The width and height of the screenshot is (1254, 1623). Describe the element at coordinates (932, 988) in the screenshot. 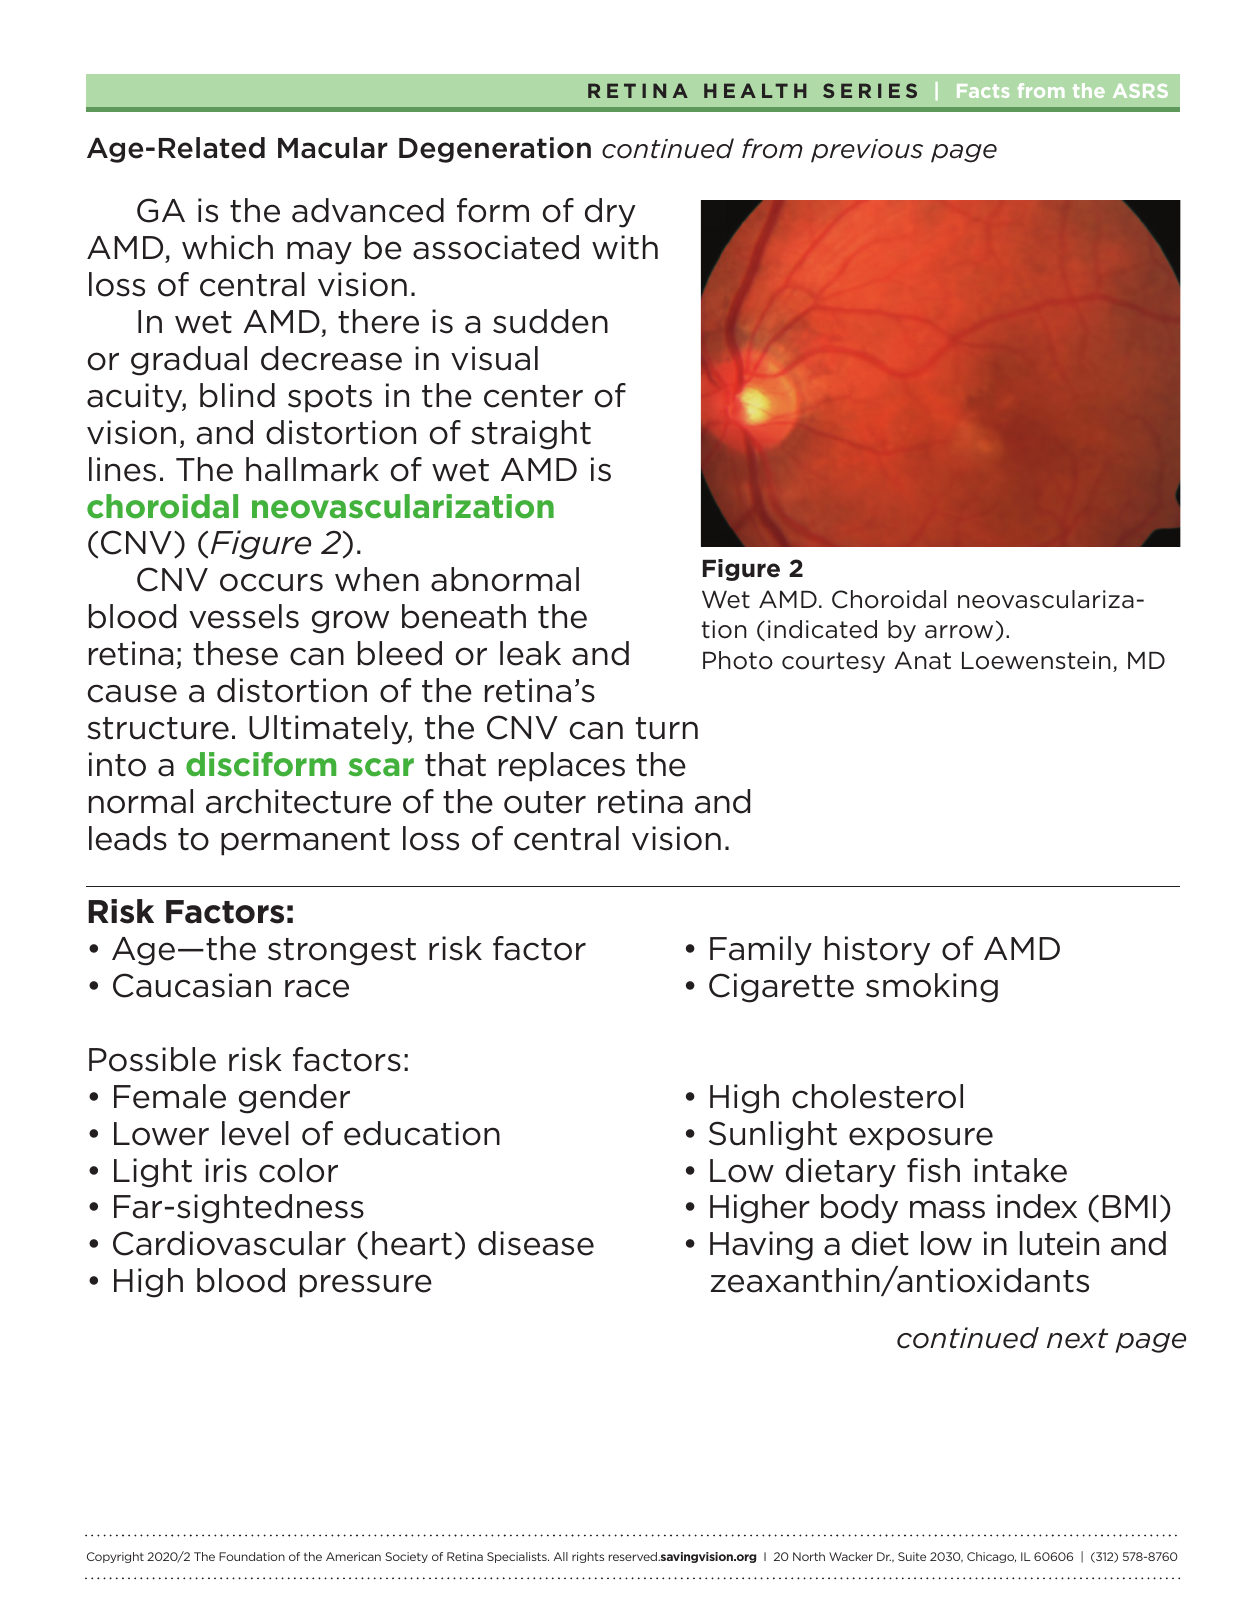

I see `smoking` at that location.
